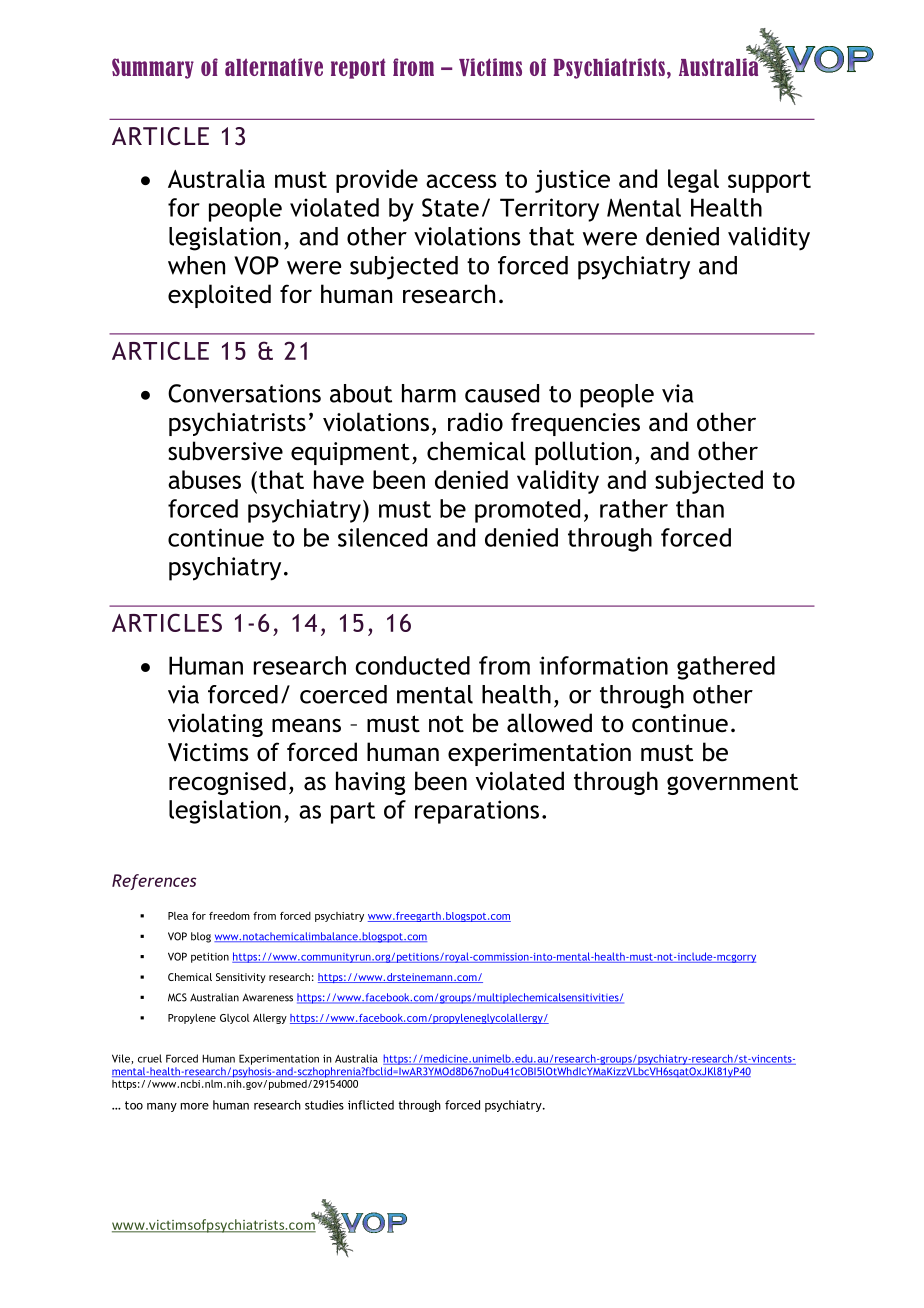  What do you see at coordinates (204, 479) in the page?
I see `abuses` at bounding box center [204, 479].
